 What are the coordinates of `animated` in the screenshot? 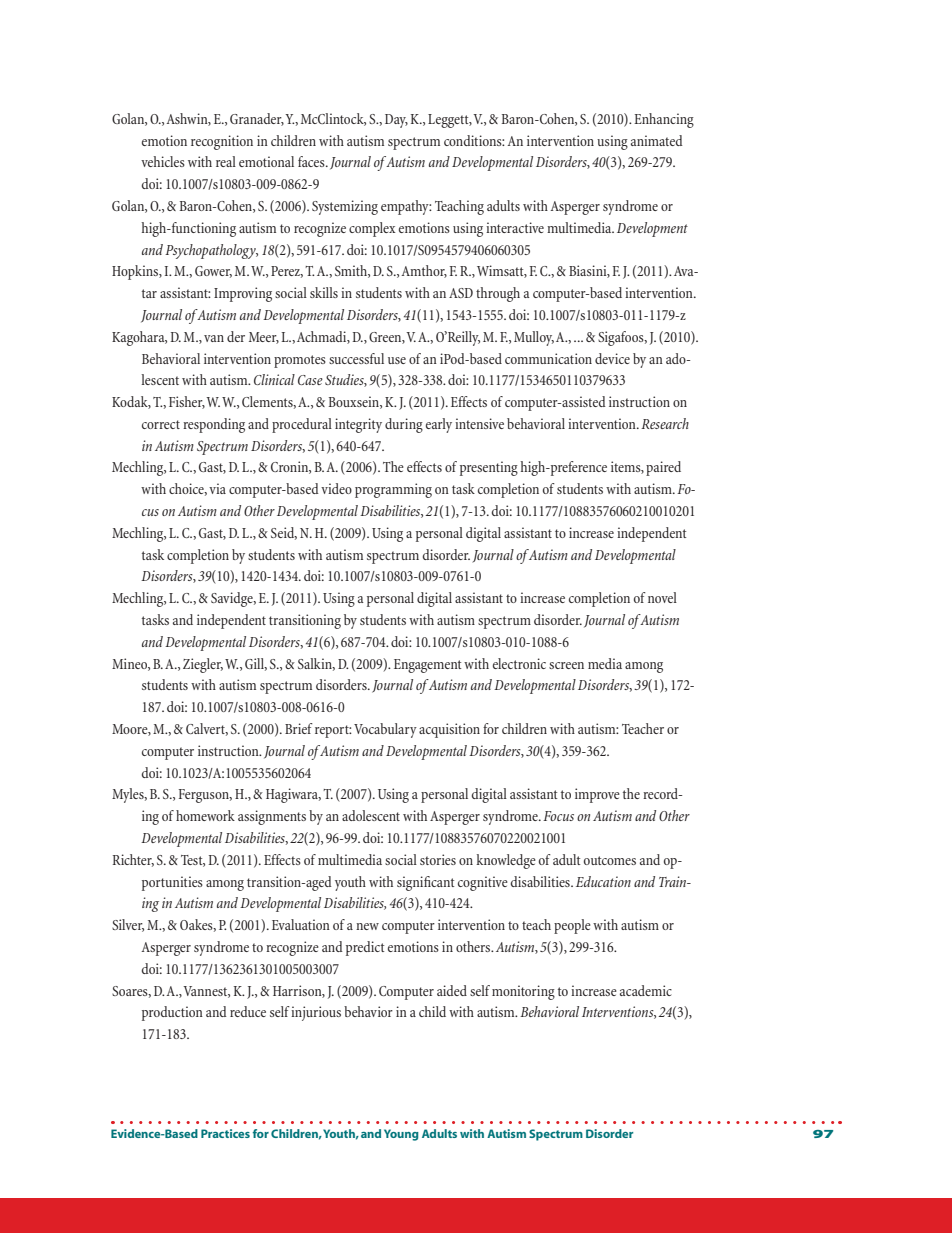 It's located at (657, 140).
